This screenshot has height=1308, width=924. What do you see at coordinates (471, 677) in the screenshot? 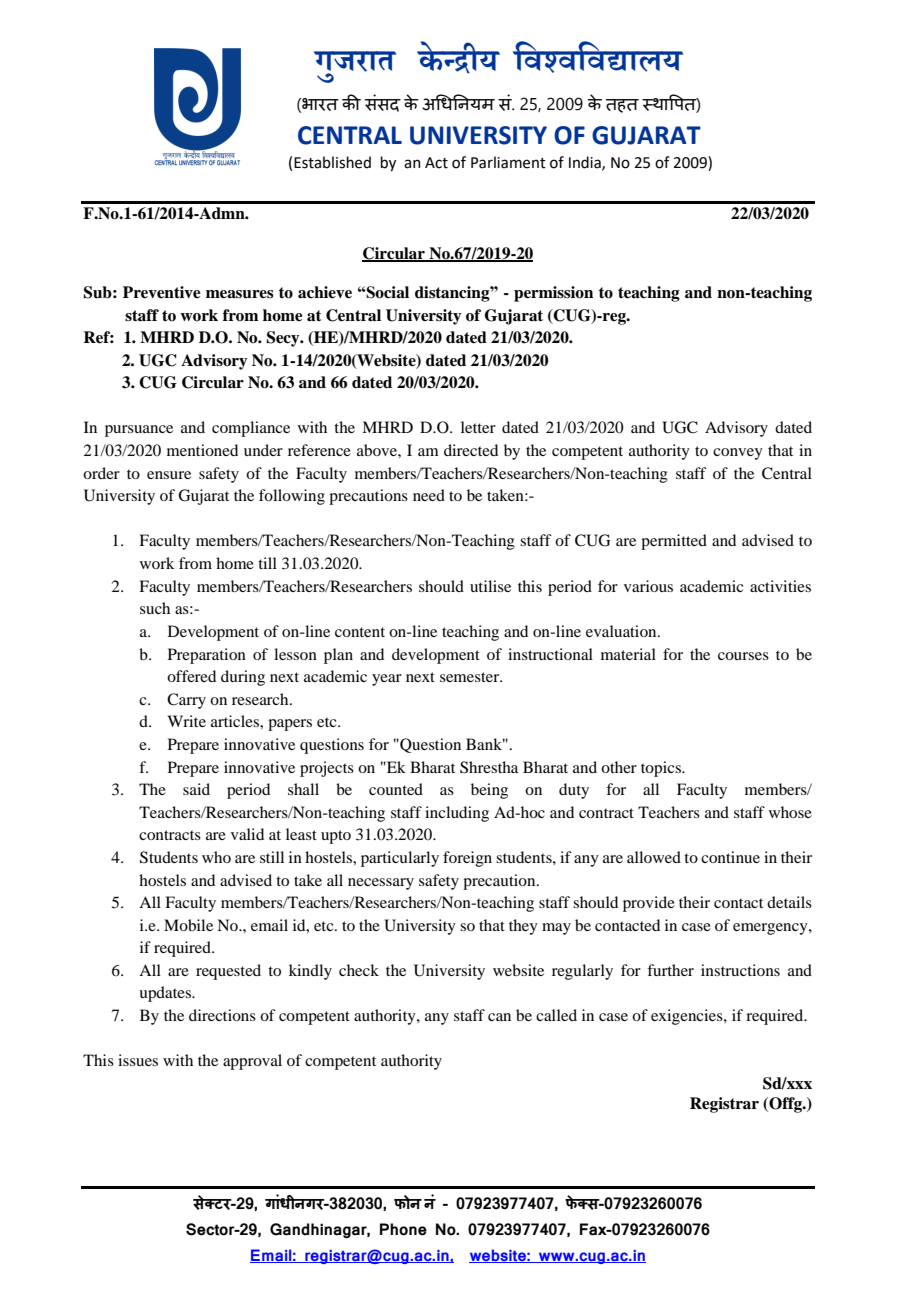
I see `semester` at bounding box center [471, 677].
